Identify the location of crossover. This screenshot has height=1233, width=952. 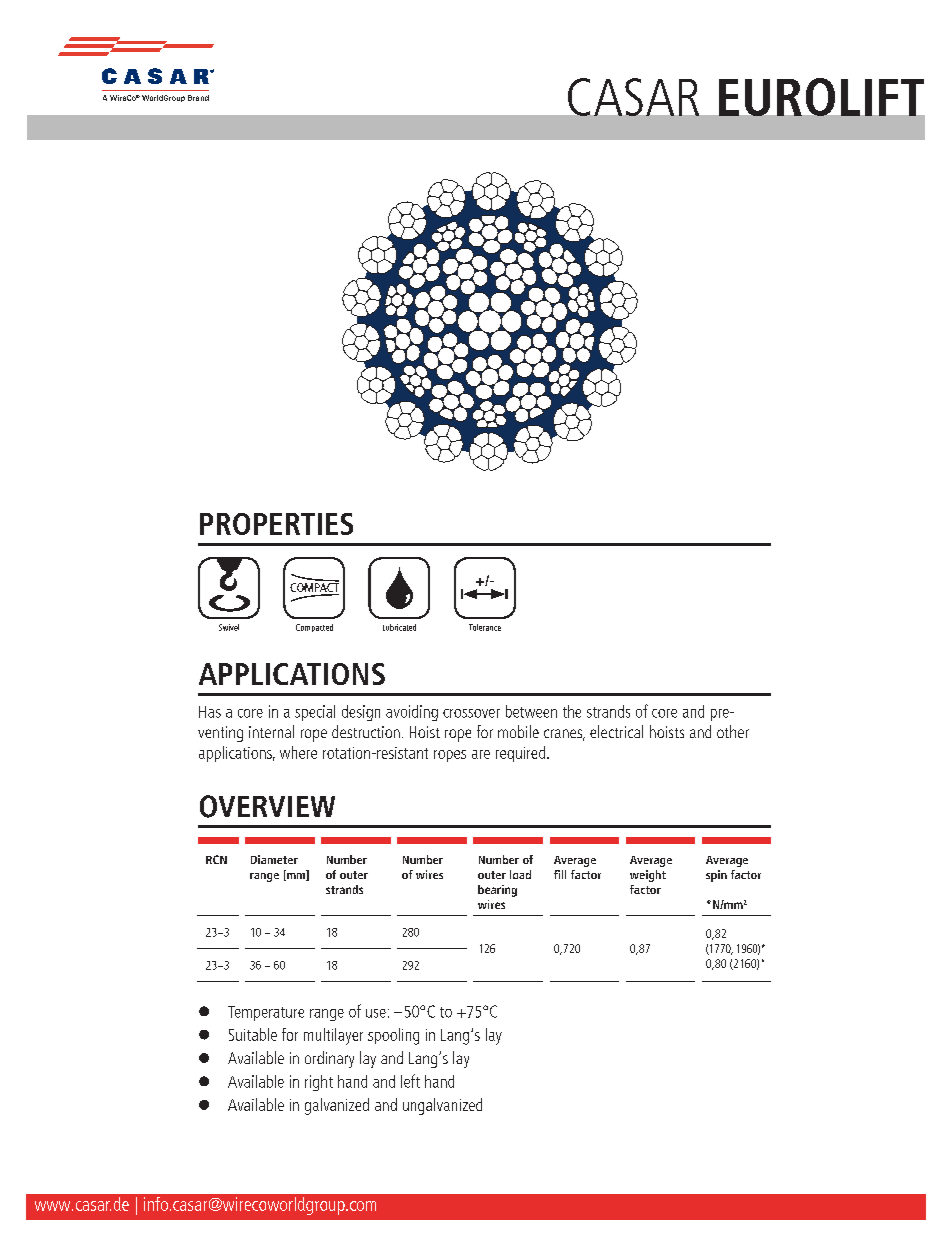
(471, 713).
